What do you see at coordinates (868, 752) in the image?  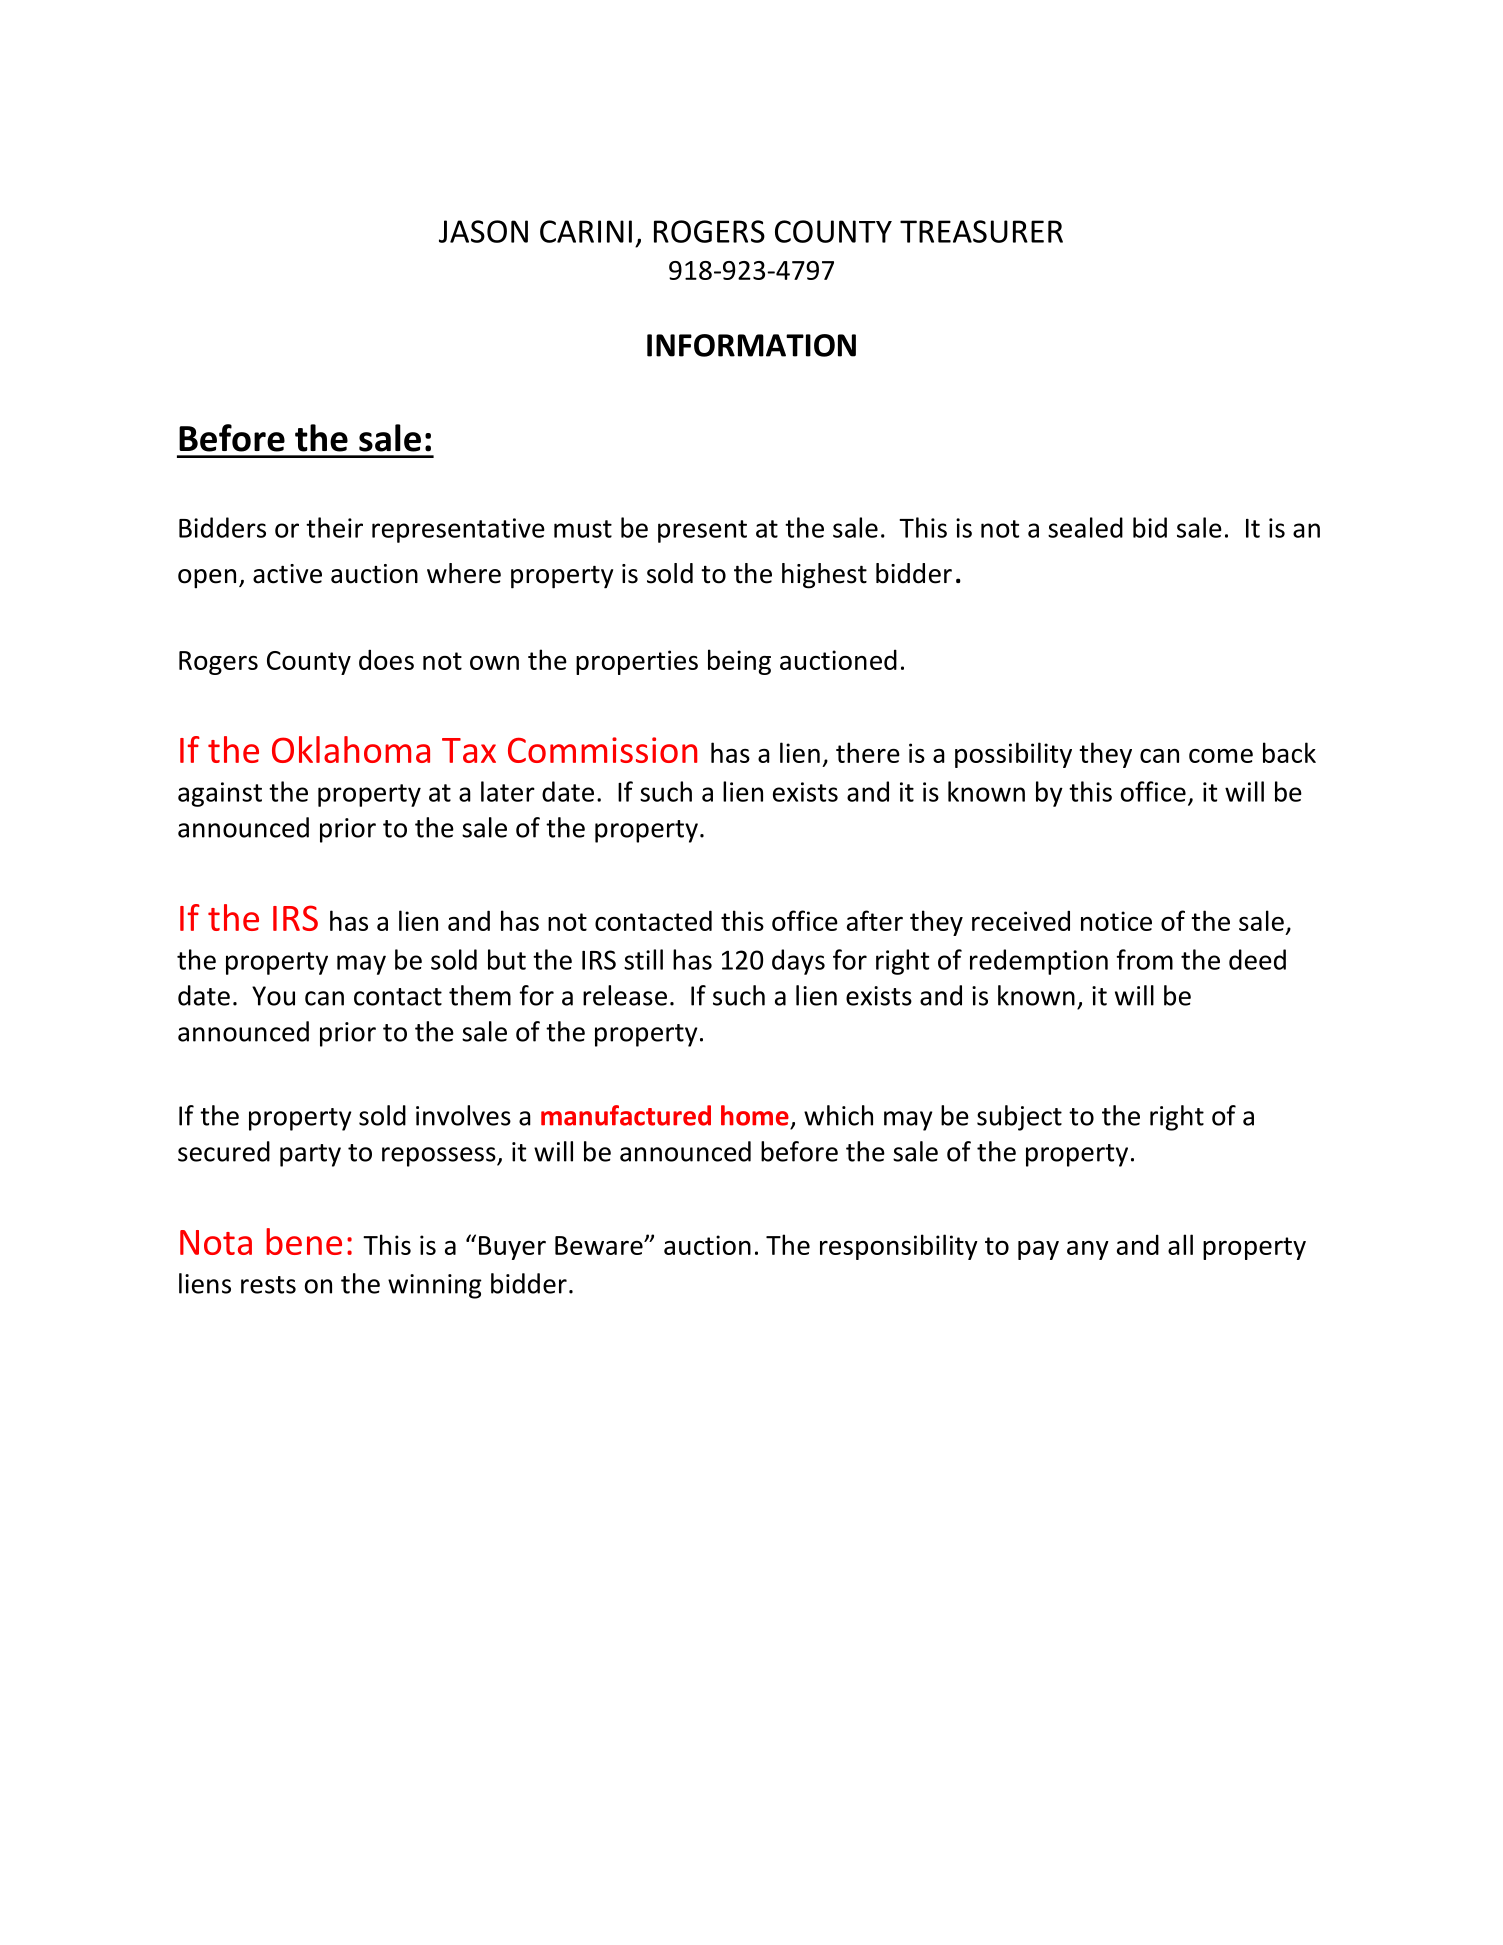 I see `there` at bounding box center [868, 752].
